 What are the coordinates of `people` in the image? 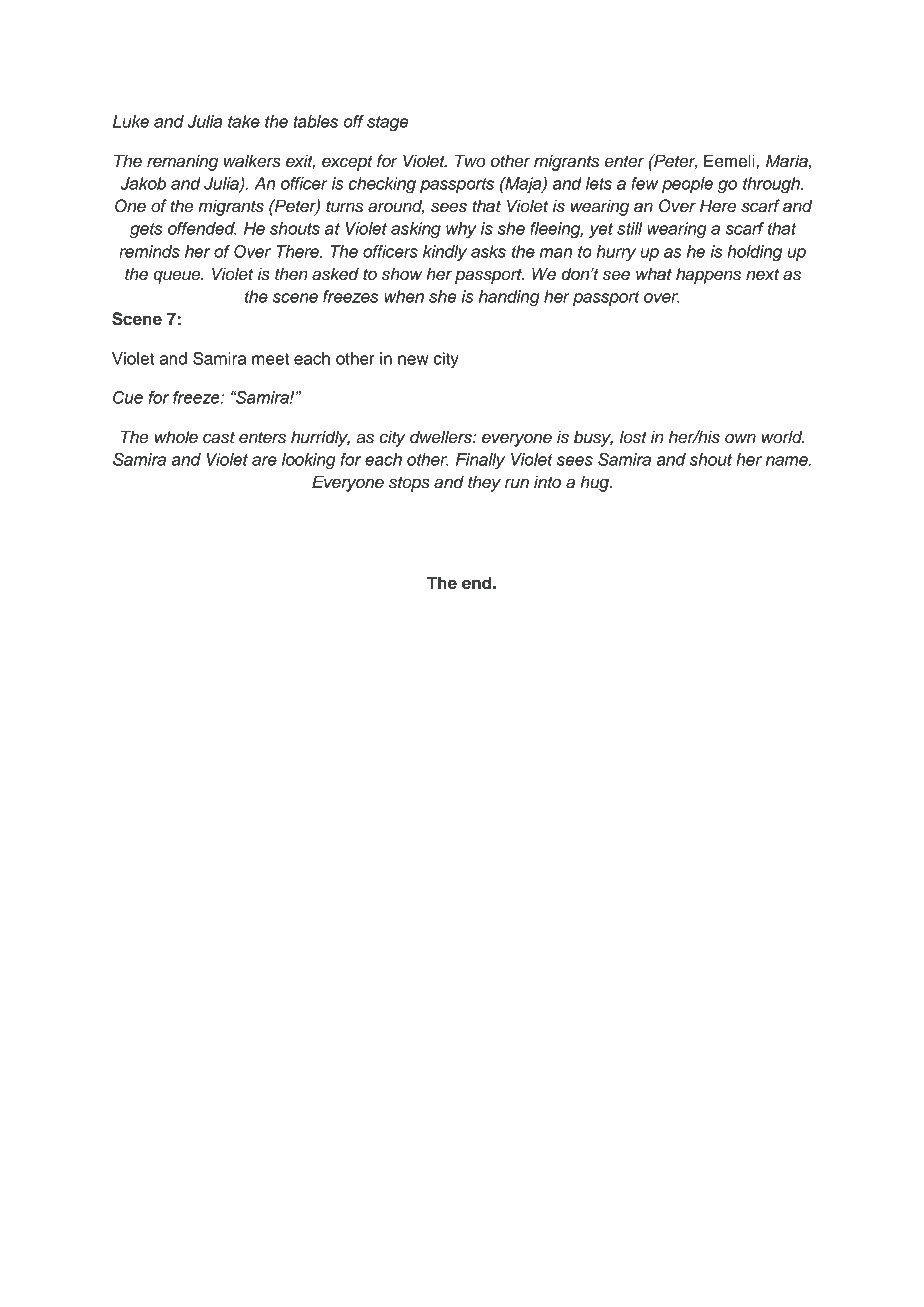 It's located at (687, 185).
